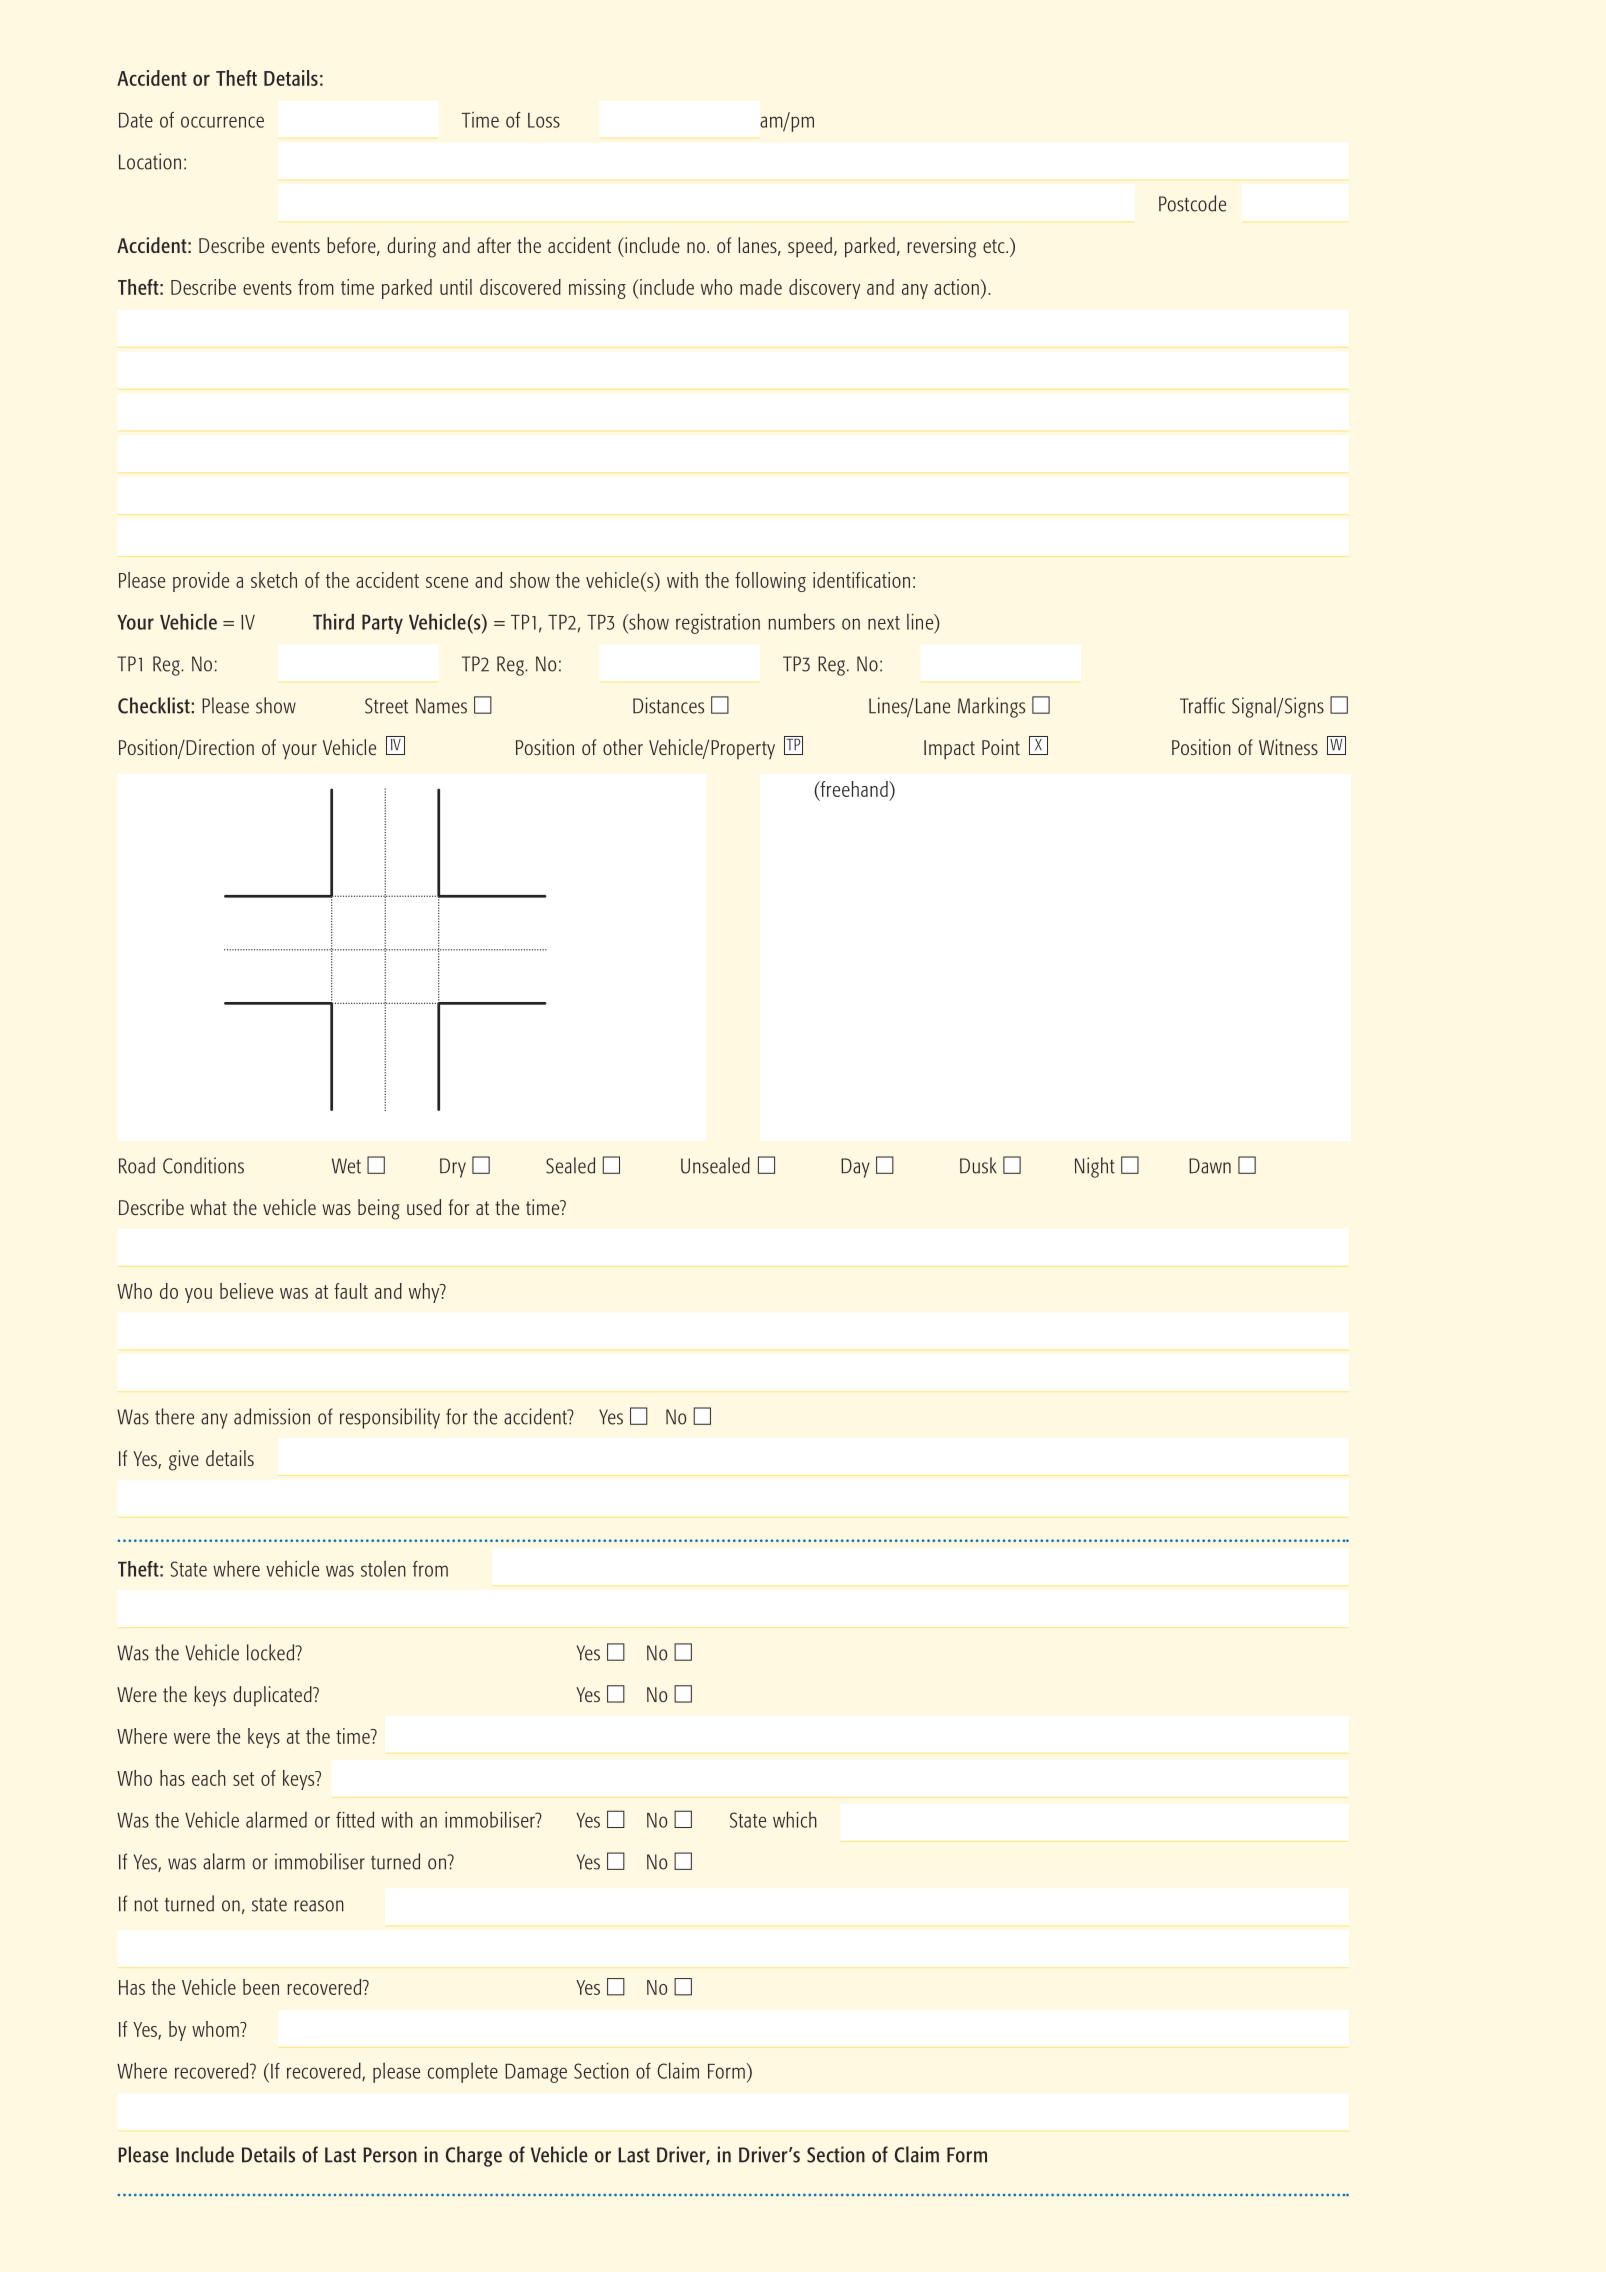  I want to click on whom, so click(216, 2029).
